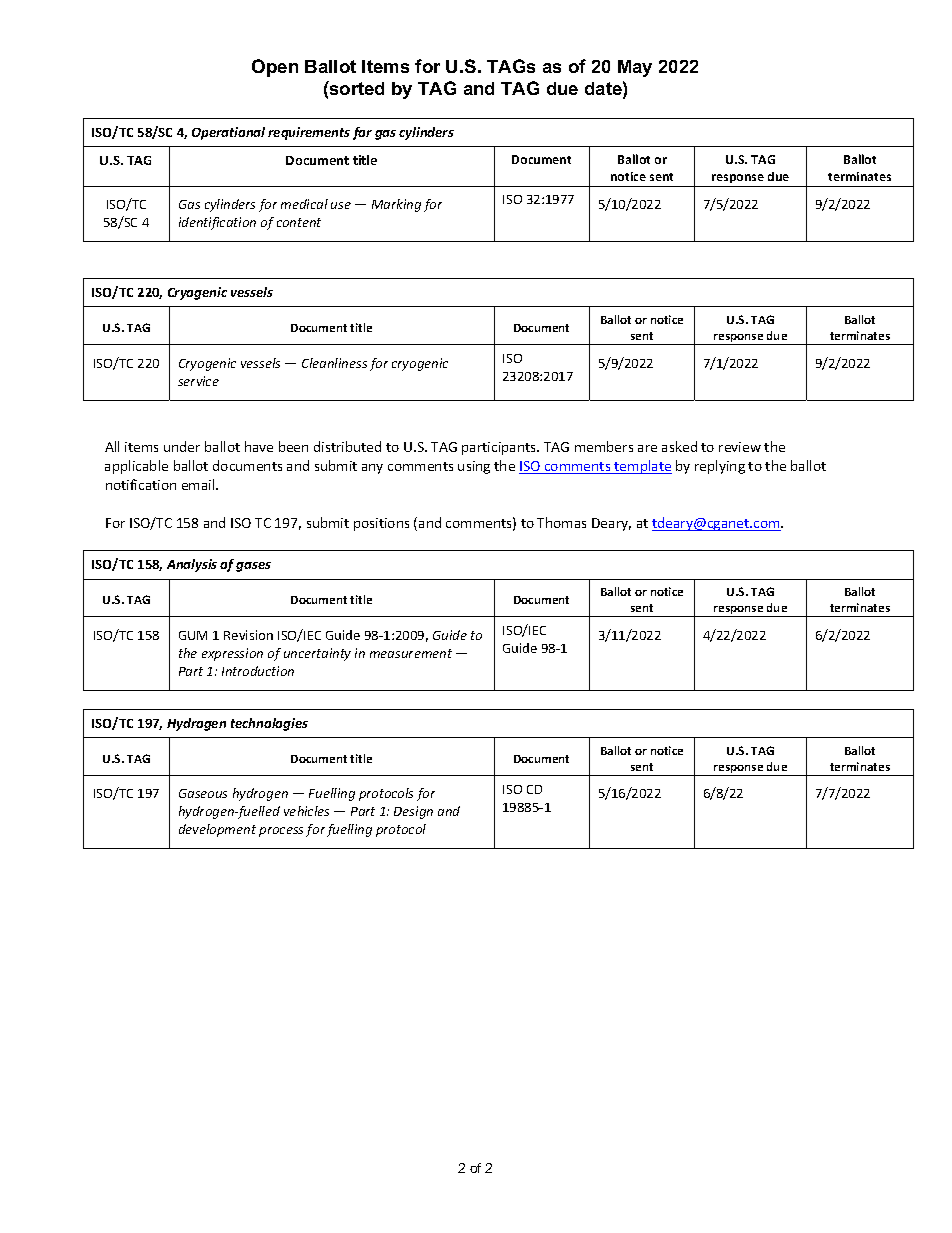 The image size is (952, 1233). Describe the element at coordinates (309, 133) in the document. I see `requirements` at that location.
